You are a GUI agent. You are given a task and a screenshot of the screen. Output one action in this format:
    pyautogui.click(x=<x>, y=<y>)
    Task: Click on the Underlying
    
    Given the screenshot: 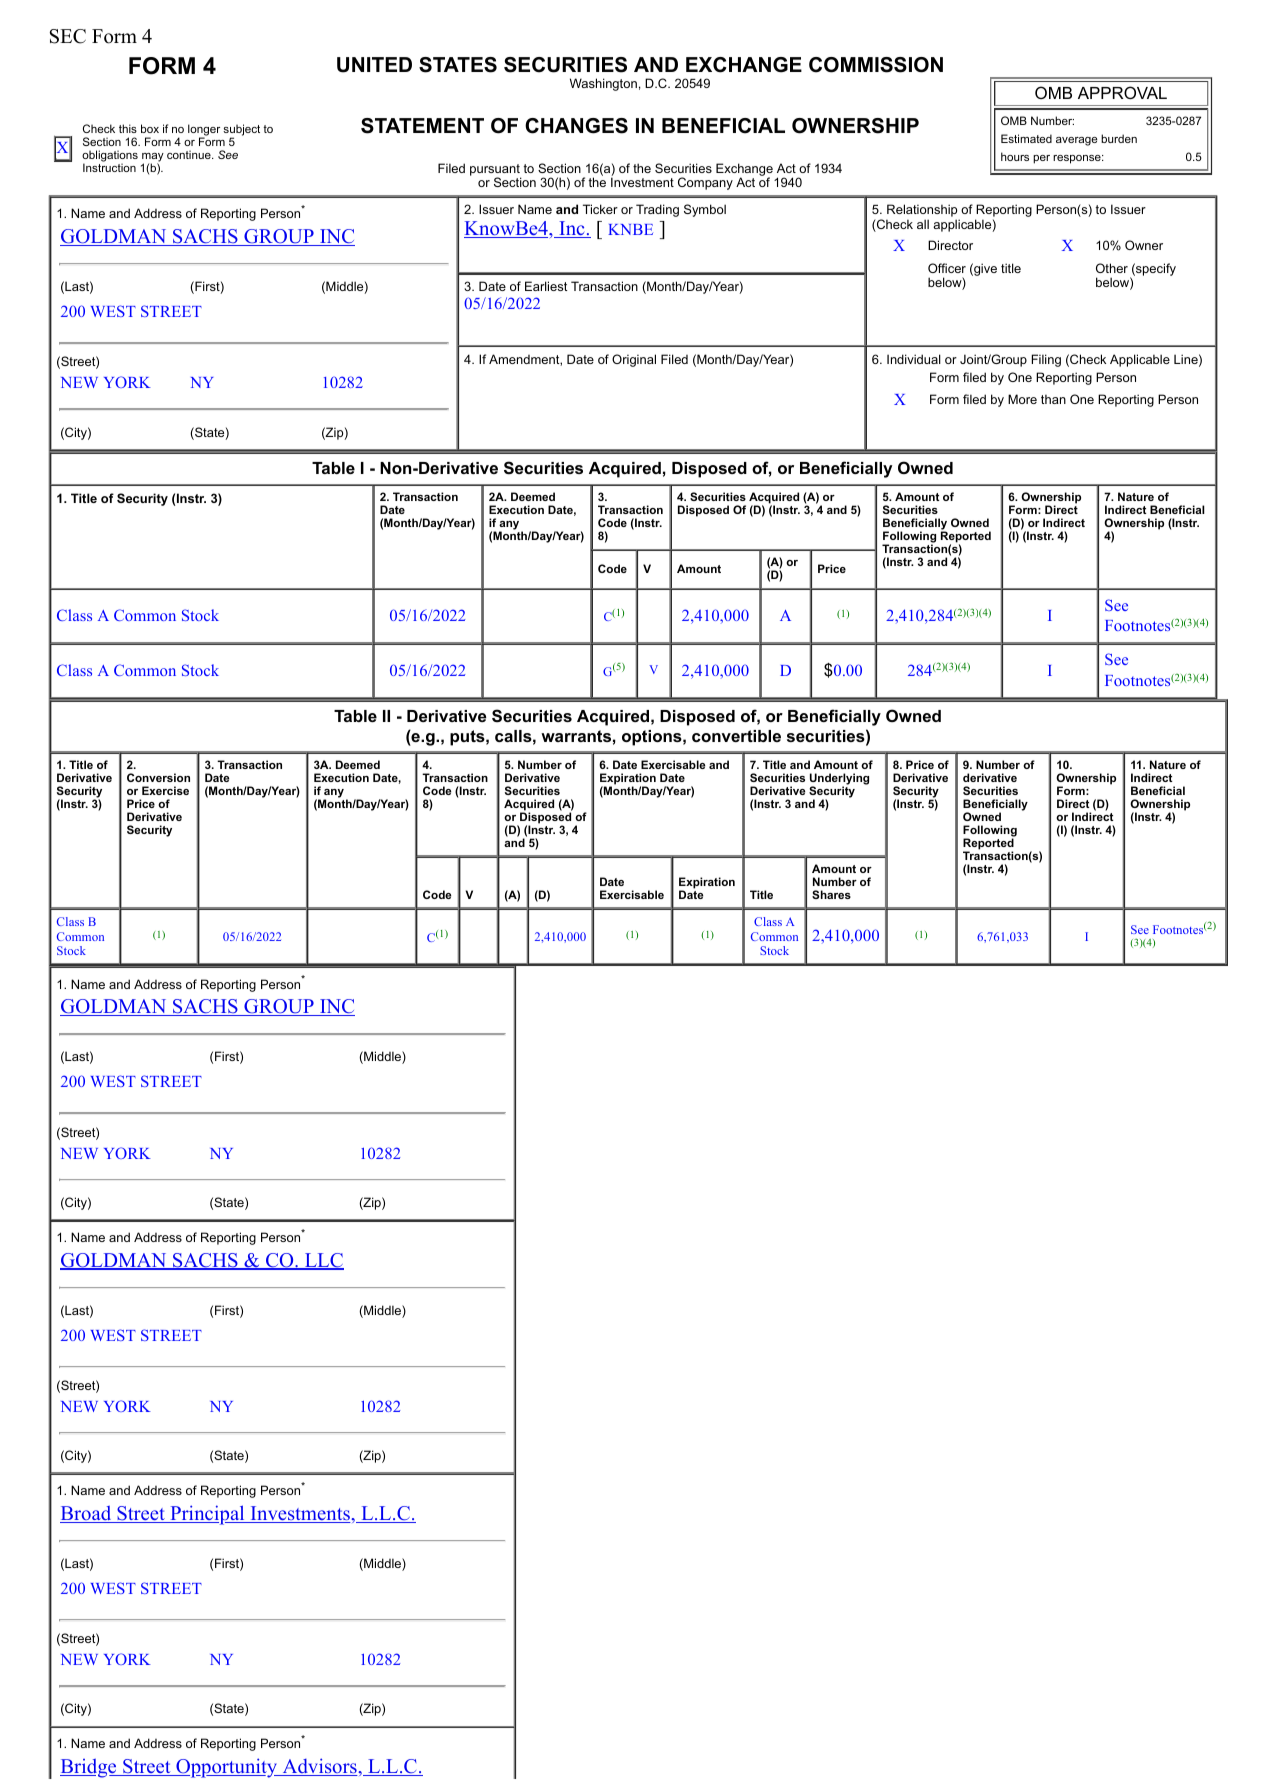 What is the action you would take?
    pyautogui.click(x=839, y=780)
